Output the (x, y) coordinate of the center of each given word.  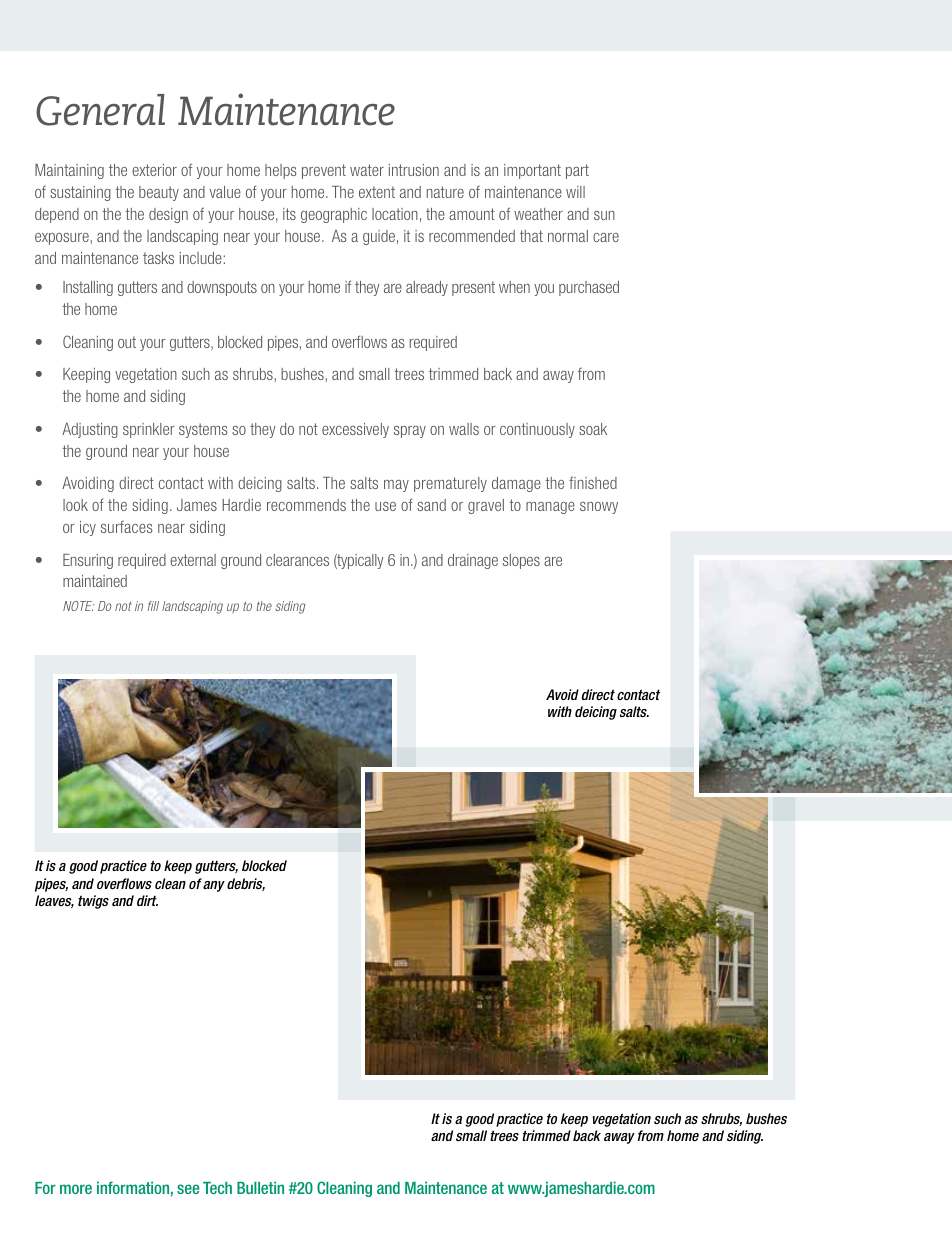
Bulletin (260, 1187)
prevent (324, 171)
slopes (521, 561)
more (76, 1189)
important (532, 171)
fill (153, 606)
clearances (297, 560)
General (100, 110)
